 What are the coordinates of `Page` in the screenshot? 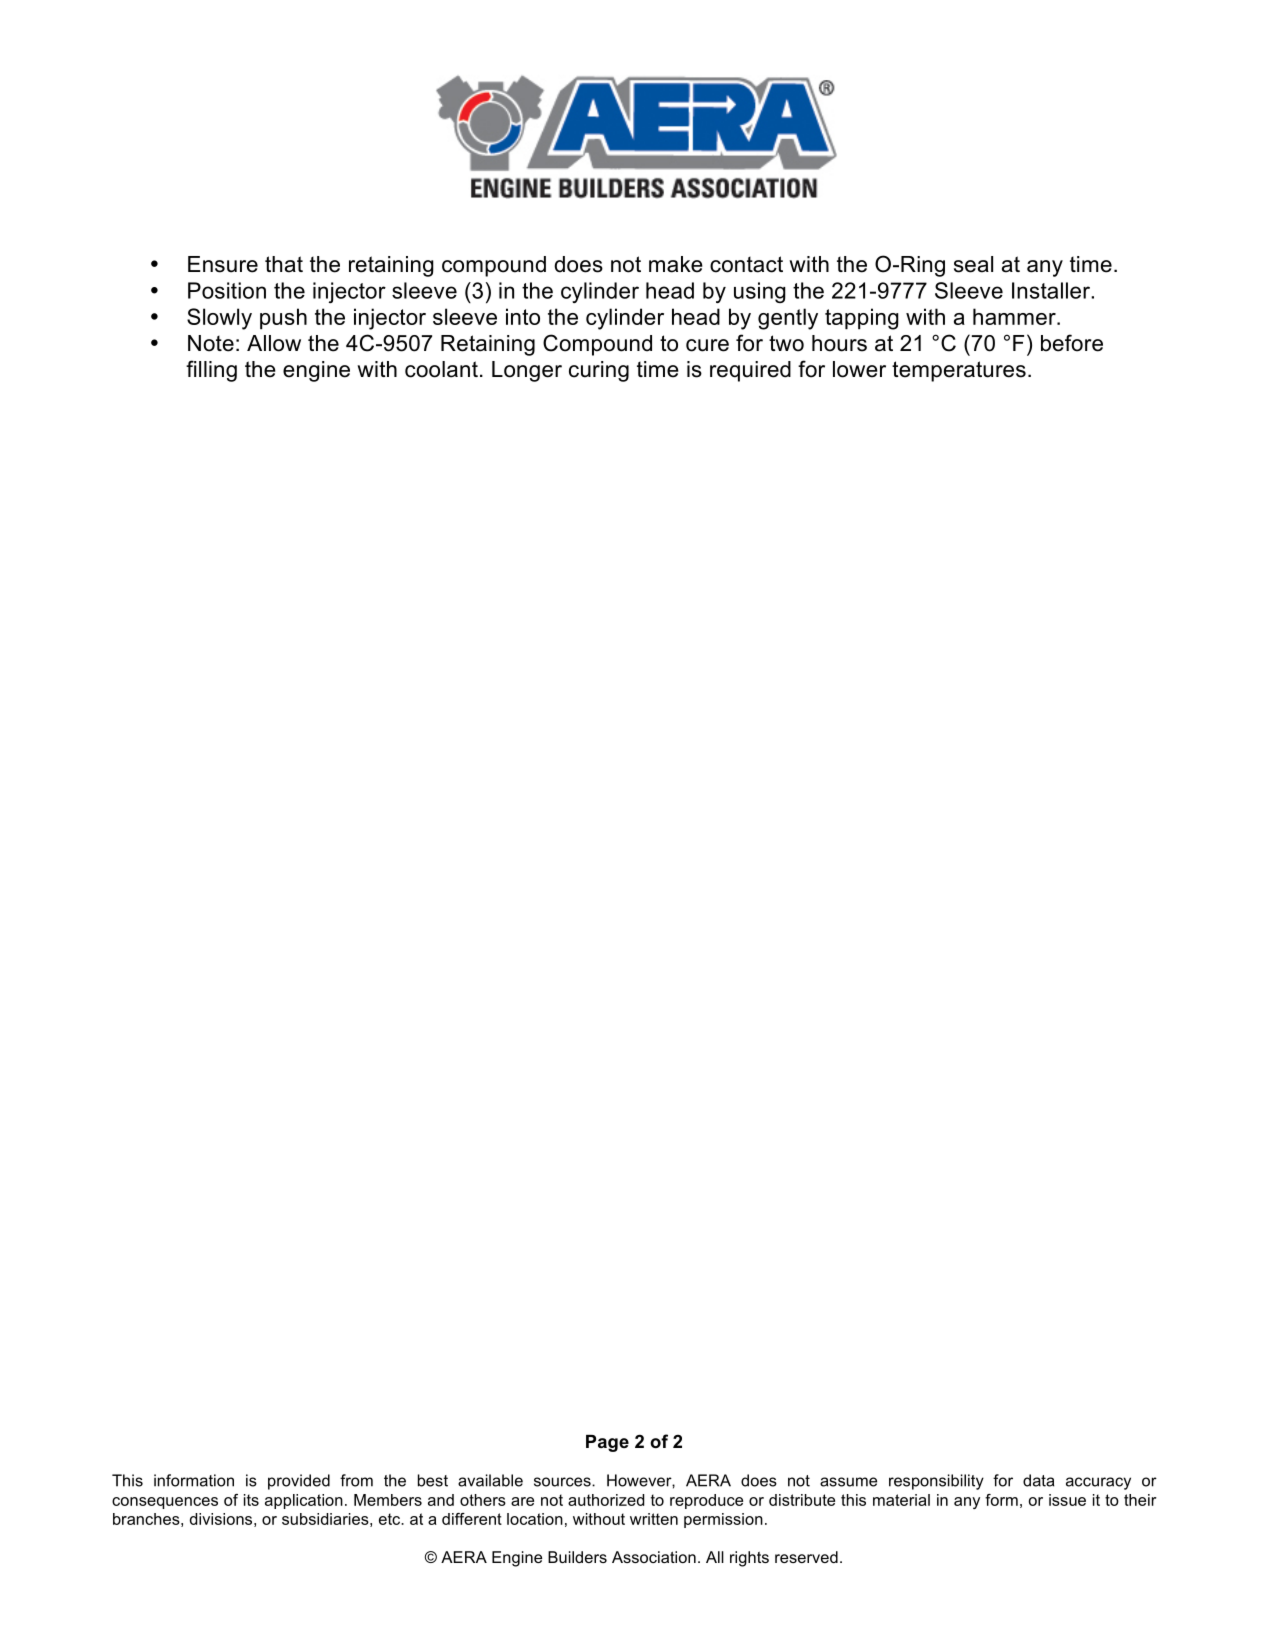 It's located at (607, 1443).
